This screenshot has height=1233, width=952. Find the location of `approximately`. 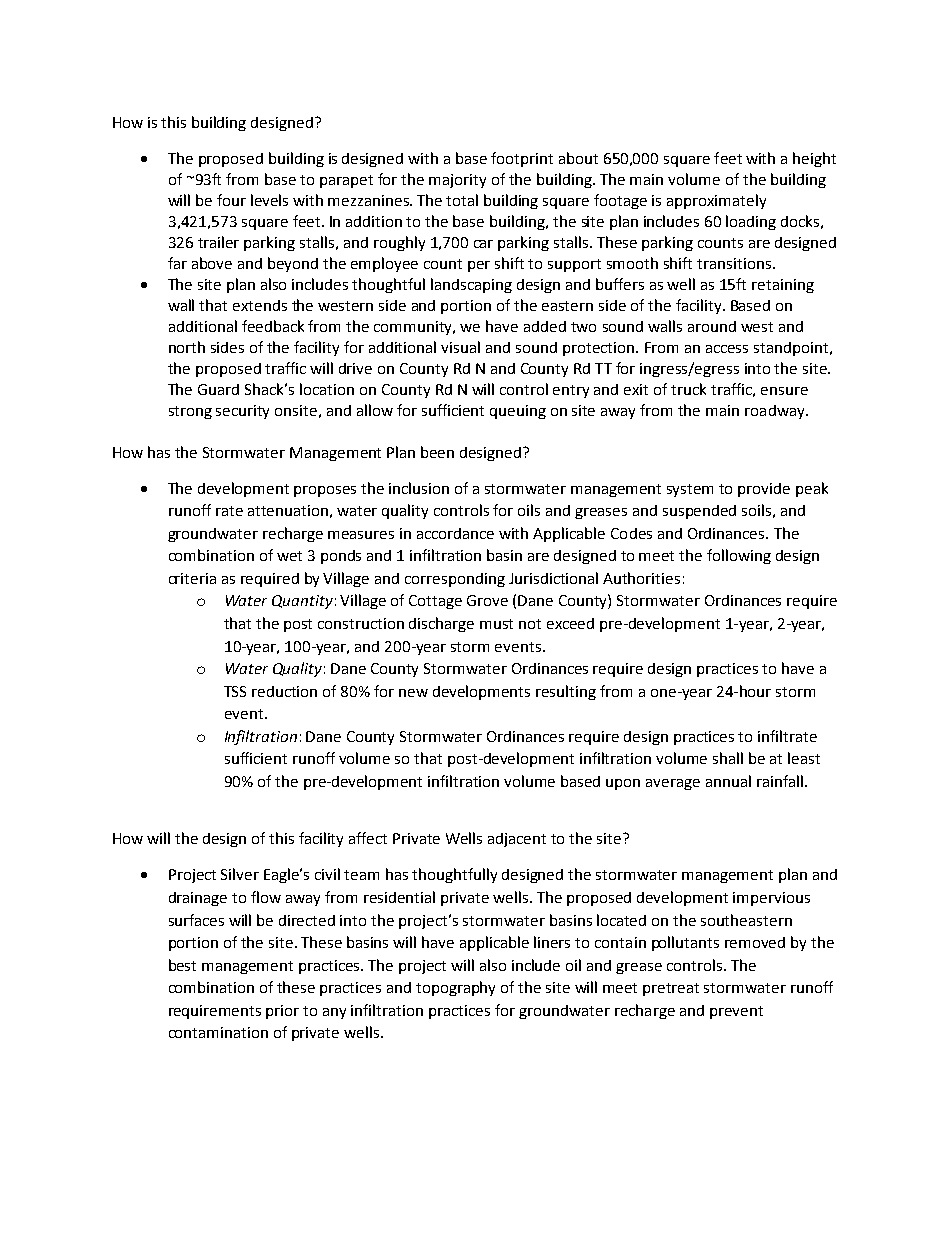

approximately is located at coordinates (716, 201).
